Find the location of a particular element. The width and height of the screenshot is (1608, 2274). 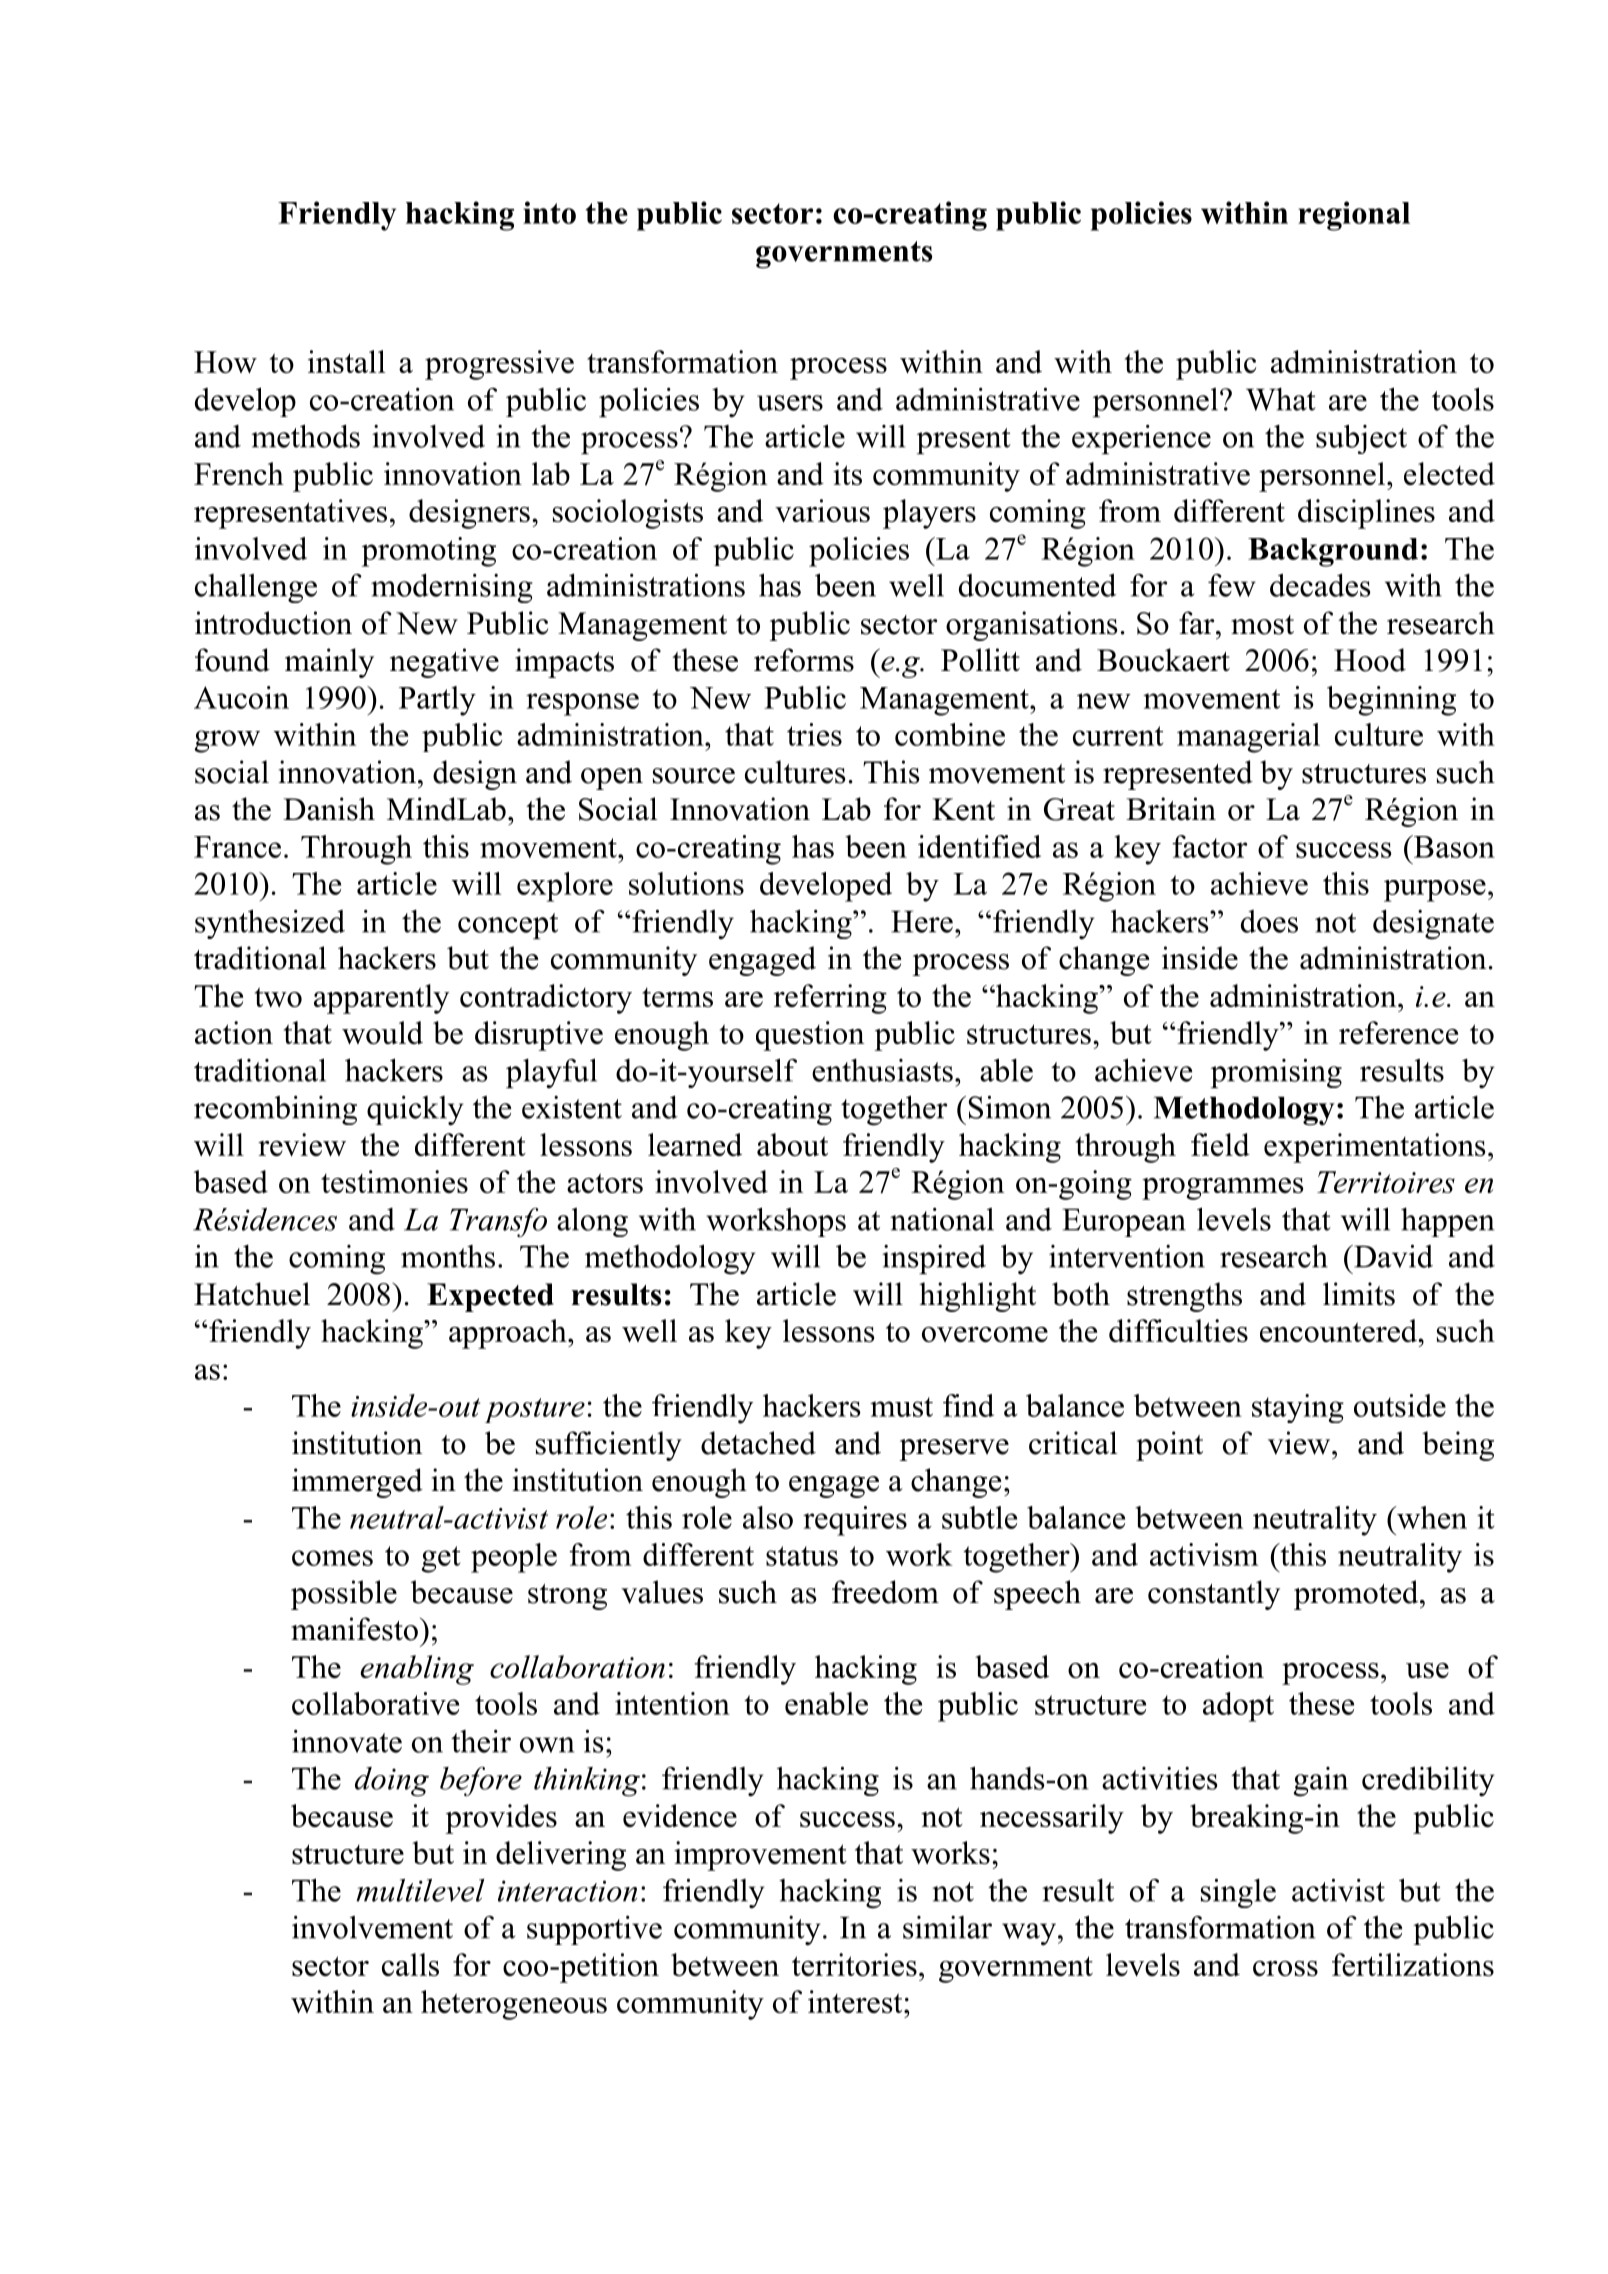

What is located at coordinates (1281, 399).
